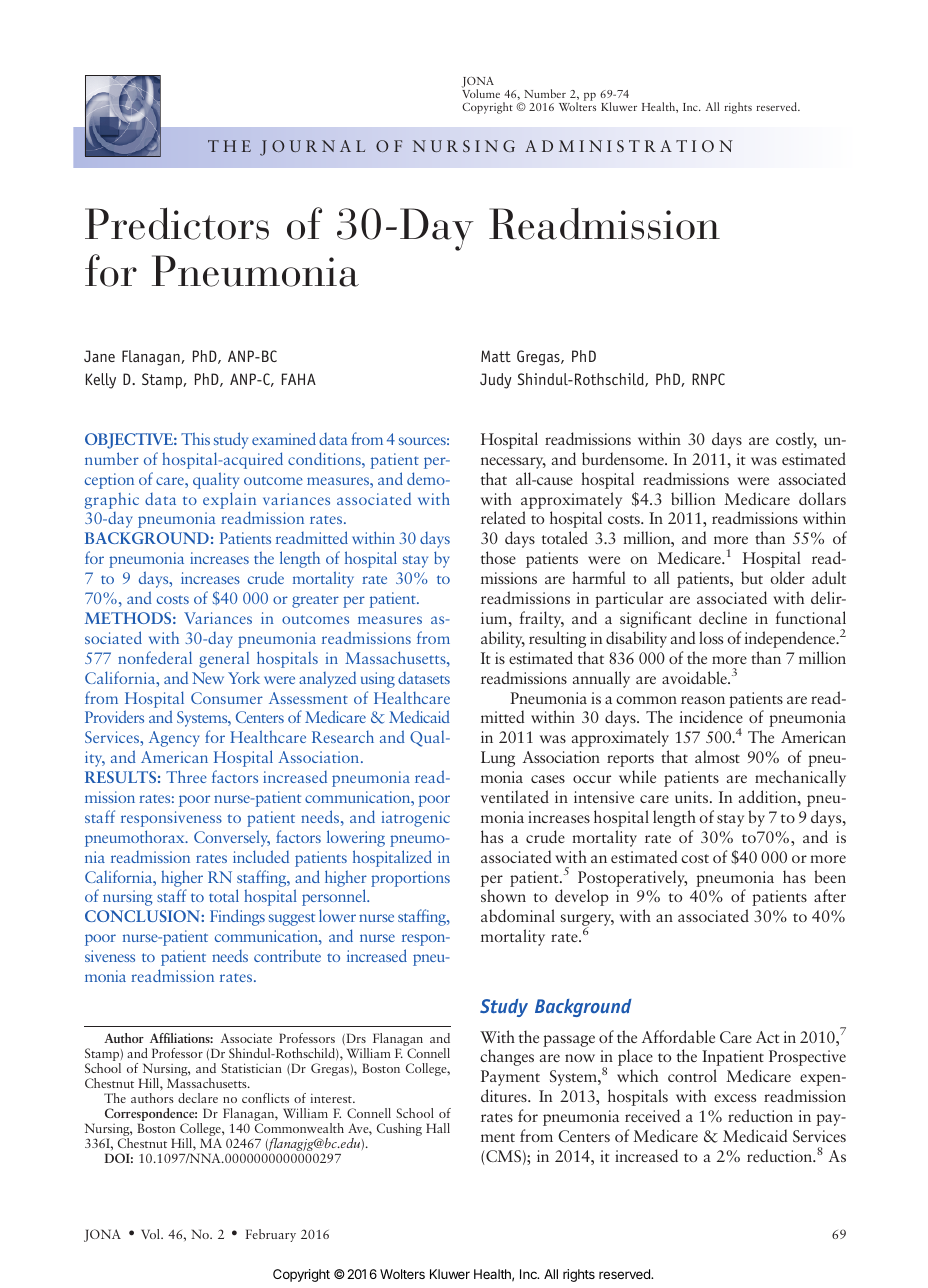 The height and width of the document is (1288, 928). I want to click on Predictors, so click(177, 223).
